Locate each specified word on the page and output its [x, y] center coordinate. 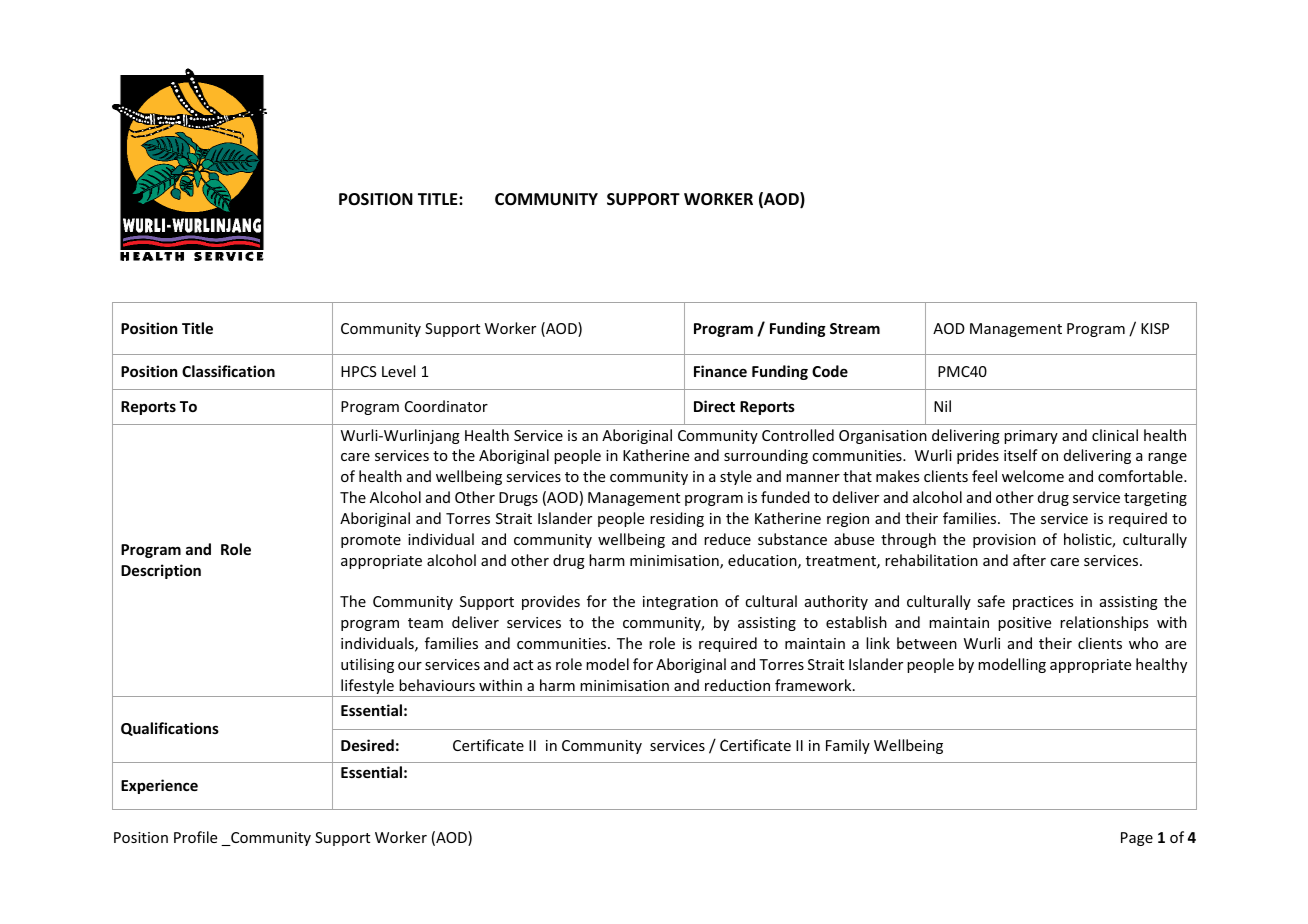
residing [677, 519]
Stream [855, 328]
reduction [737, 685]
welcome [1033, 476]
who [1143, 643]
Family [848, 746]
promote [371, 541]
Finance [720, 371]
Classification [228, 371]
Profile [195, 837]
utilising [367, 665]
